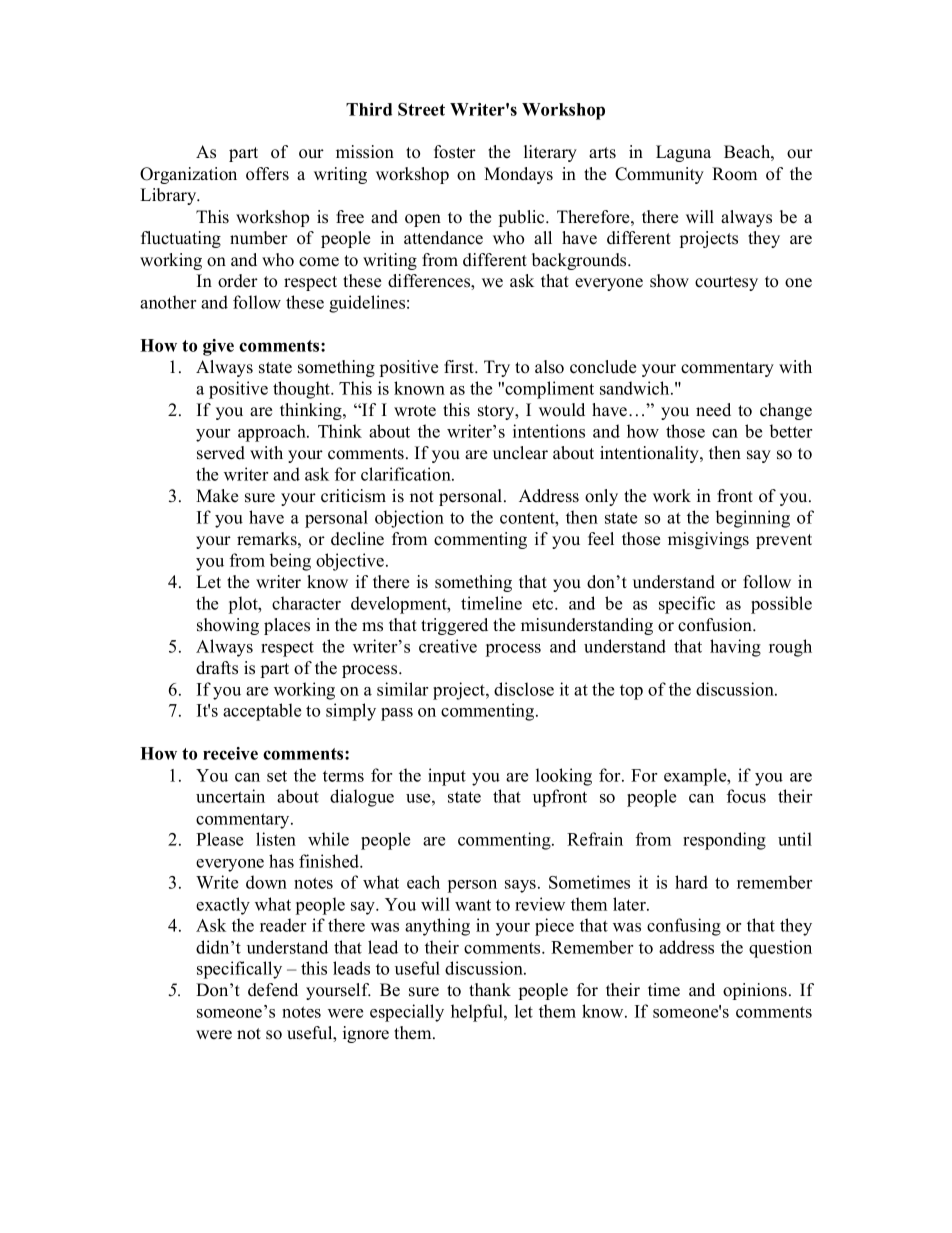 The image size is (952, 1233). Describe the element at coordinates (273, 433) in the image. I see `approach` at that location.
